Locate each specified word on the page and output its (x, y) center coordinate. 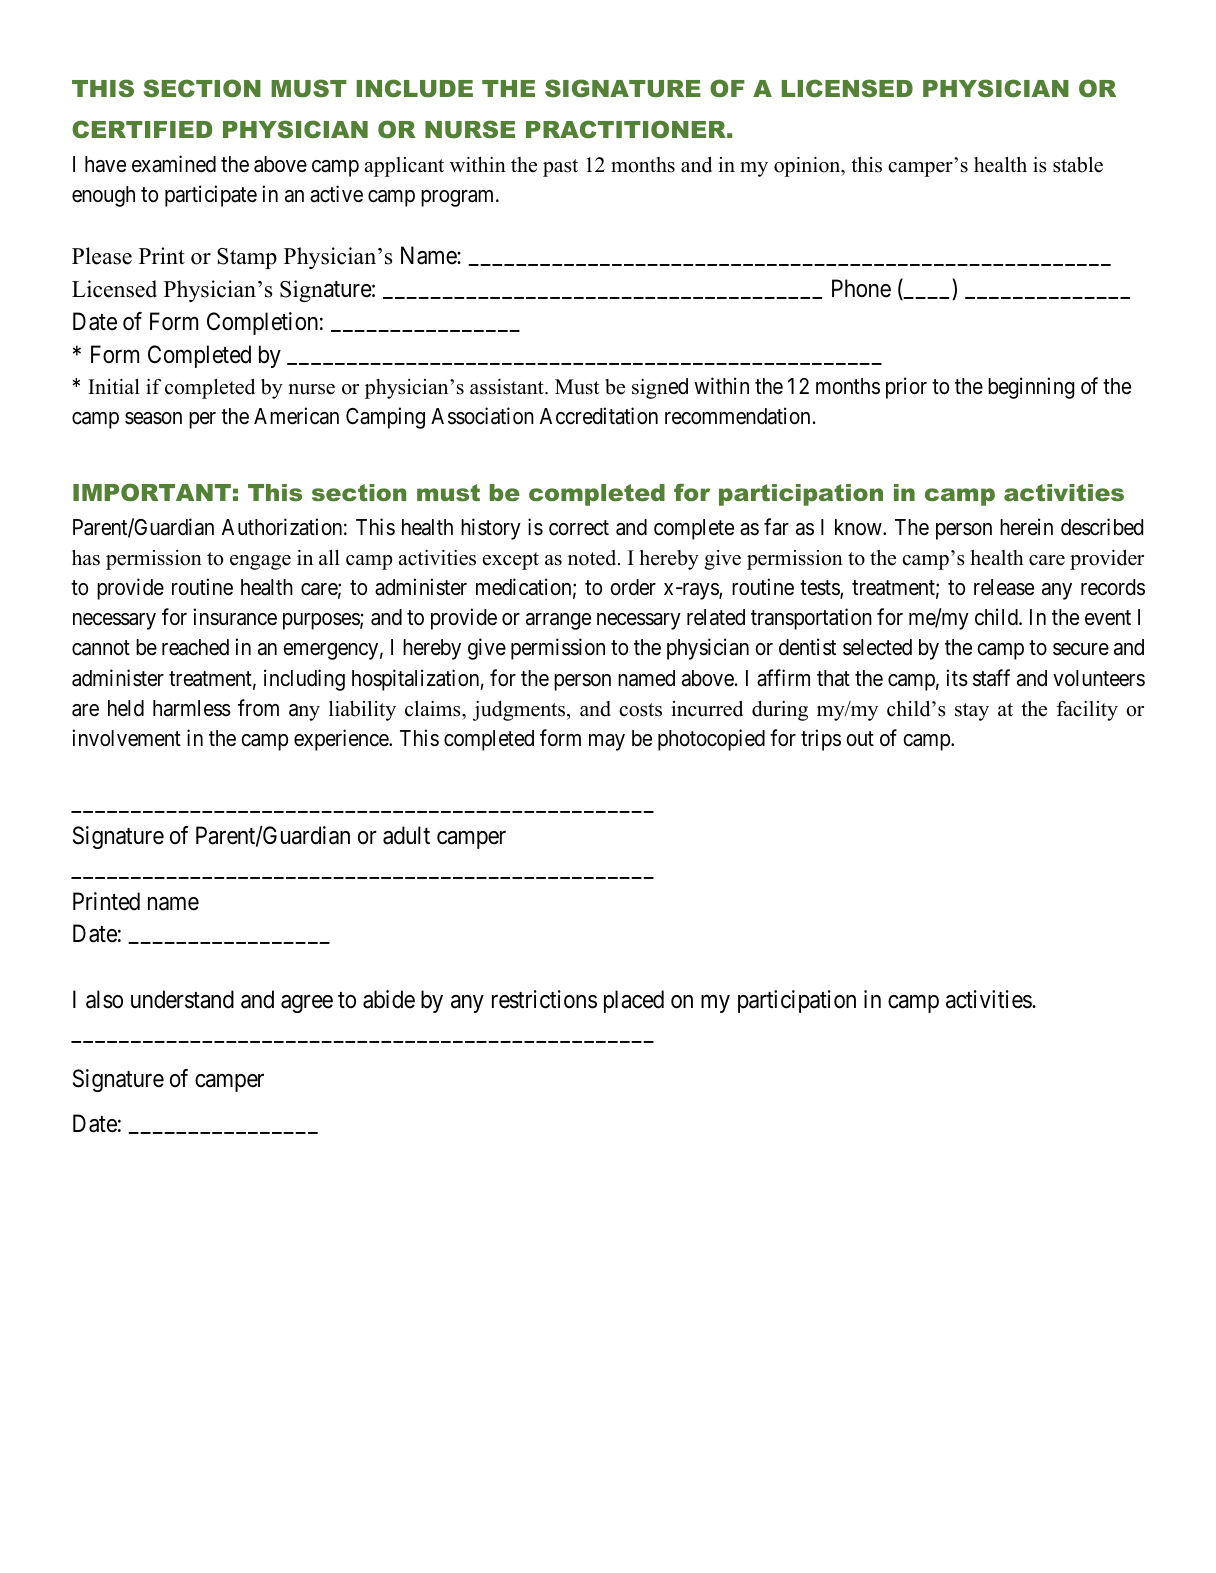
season (153, 418)
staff (991, 678)
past (560, 168)
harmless (192, 708)
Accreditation (599, 416)
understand (182, 999)
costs (640, 710)
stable (1078, 165)
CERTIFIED (142, 129)
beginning (1031, 388)
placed (634, 1001)
